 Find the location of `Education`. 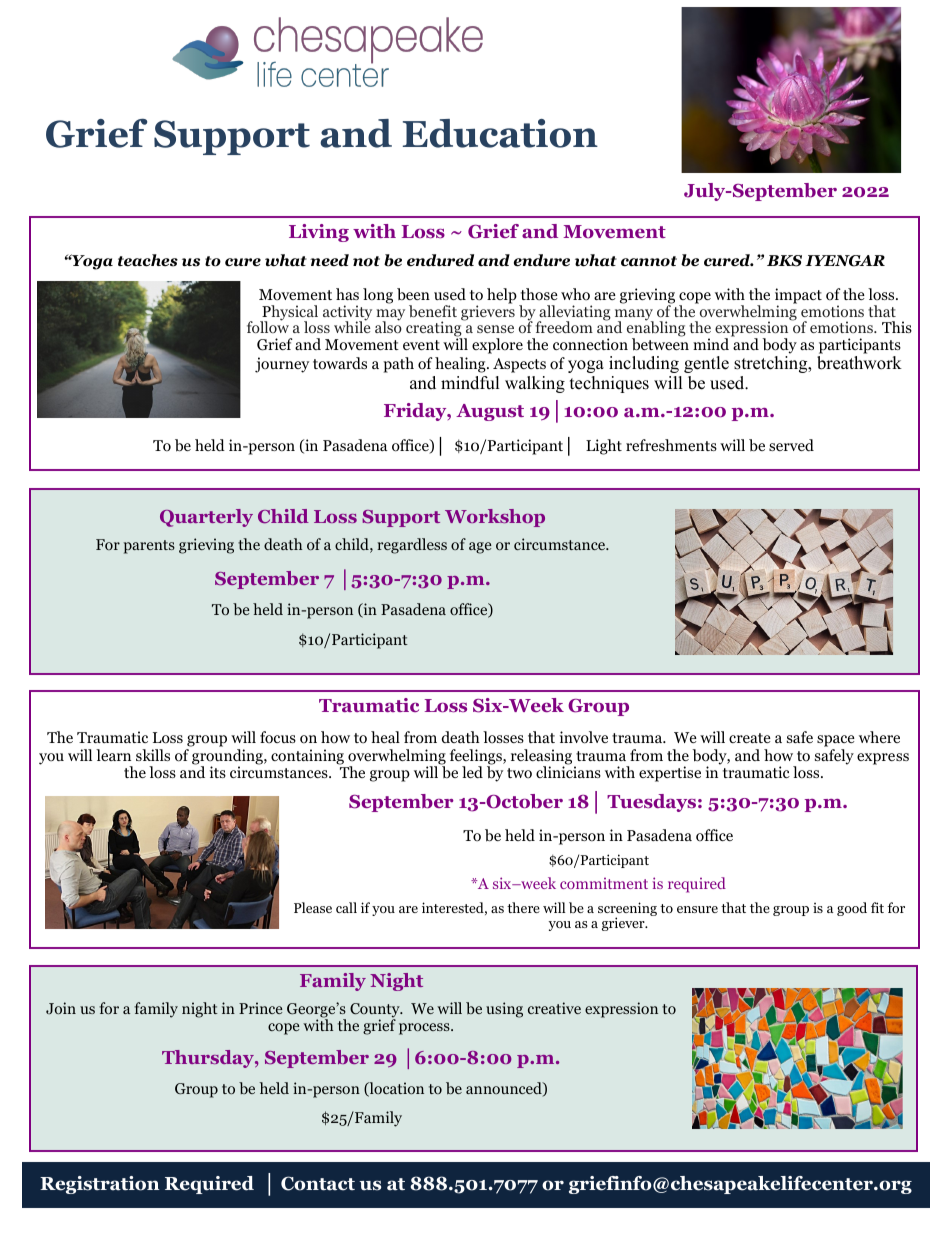

Education is located at coordinates (500, 133).
